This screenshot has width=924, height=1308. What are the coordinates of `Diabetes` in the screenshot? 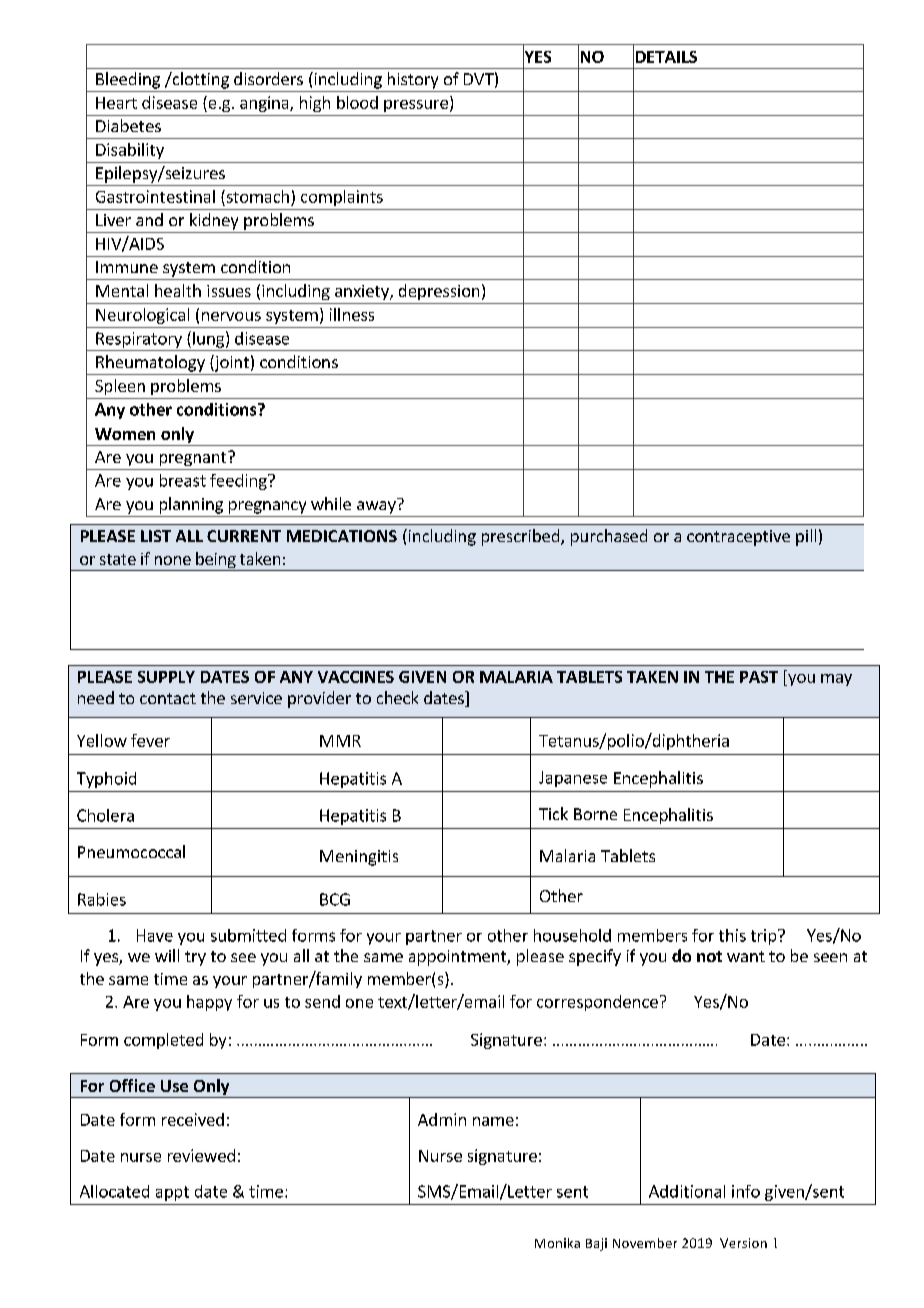 It's located at (128, 125).
